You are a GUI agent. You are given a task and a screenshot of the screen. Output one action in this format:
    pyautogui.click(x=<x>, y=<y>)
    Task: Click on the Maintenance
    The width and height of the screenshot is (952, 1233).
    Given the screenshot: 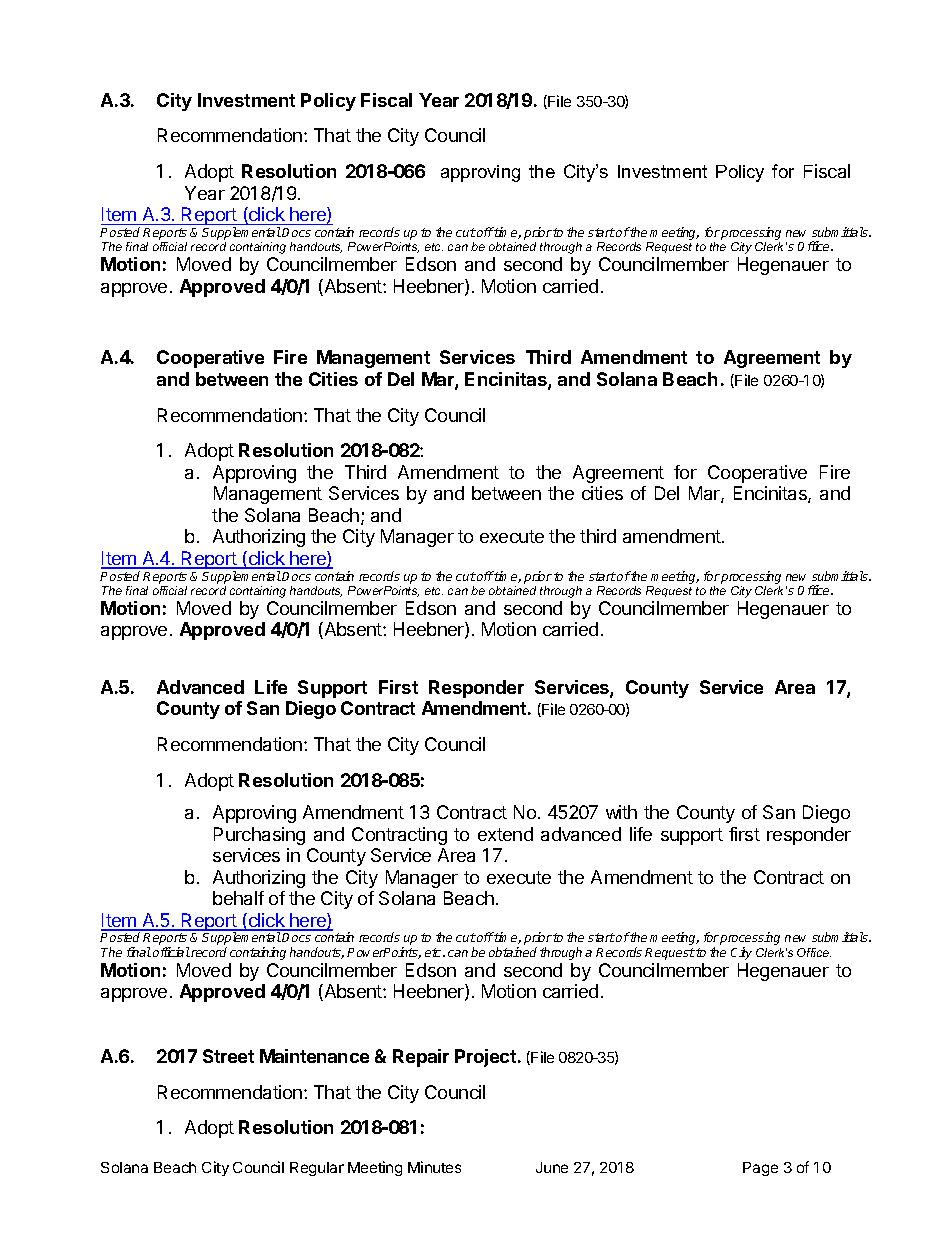 What is the action you would take?
    pyautogui.click(x=314, y=1056)
